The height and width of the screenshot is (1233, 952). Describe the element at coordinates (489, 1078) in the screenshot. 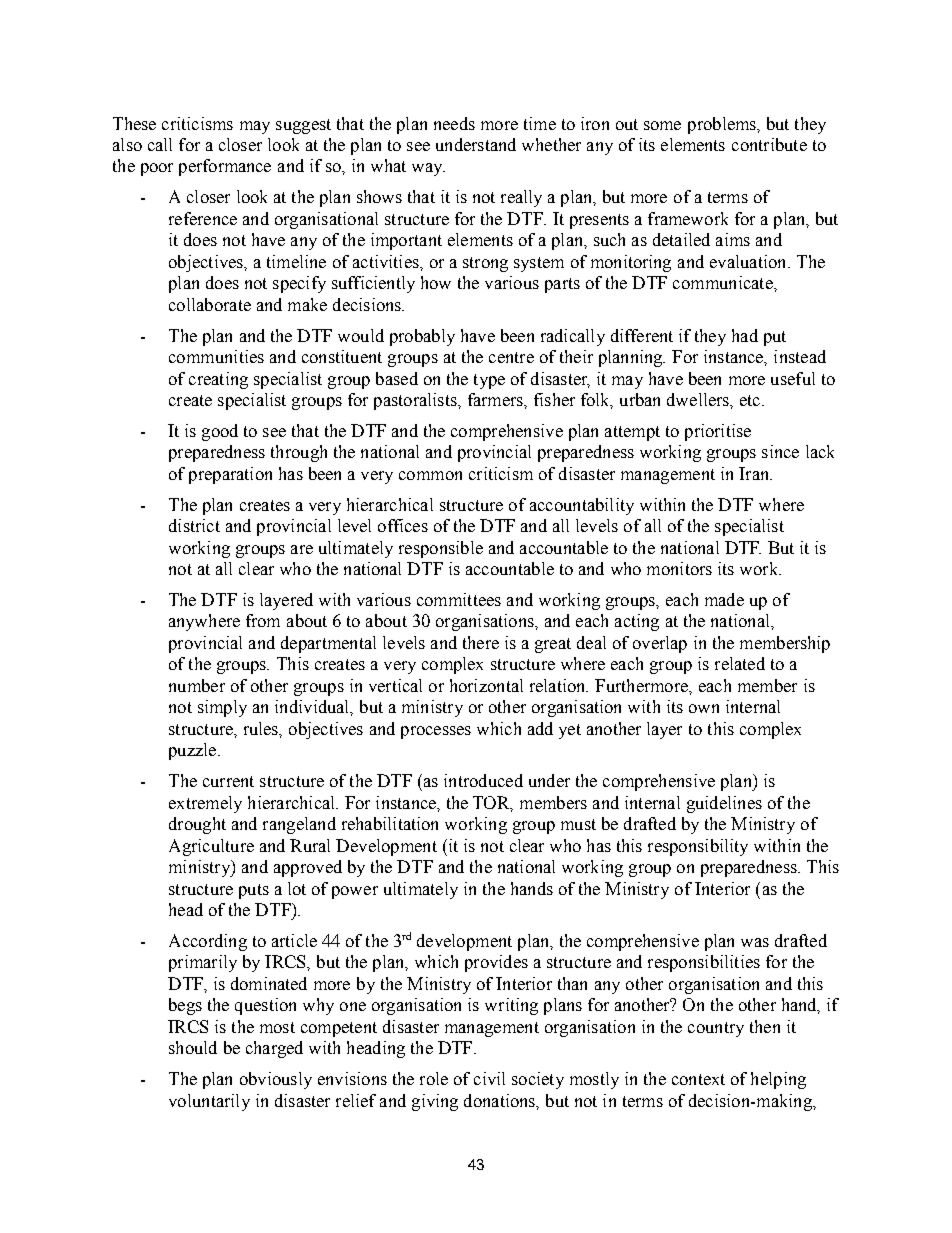

I see `civil` at that location.
